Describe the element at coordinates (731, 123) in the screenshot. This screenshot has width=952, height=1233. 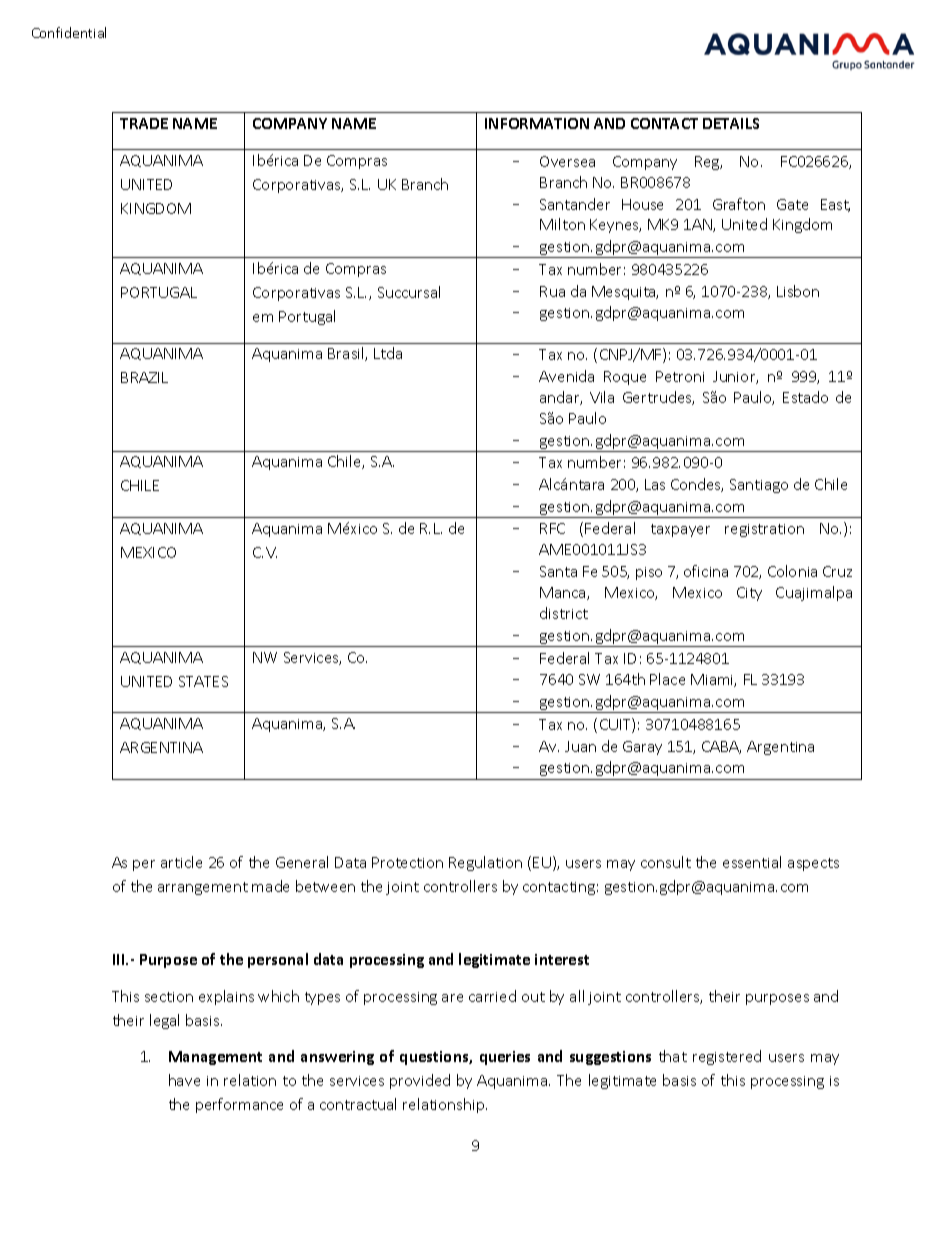
I see `DETAILS` at that location.
